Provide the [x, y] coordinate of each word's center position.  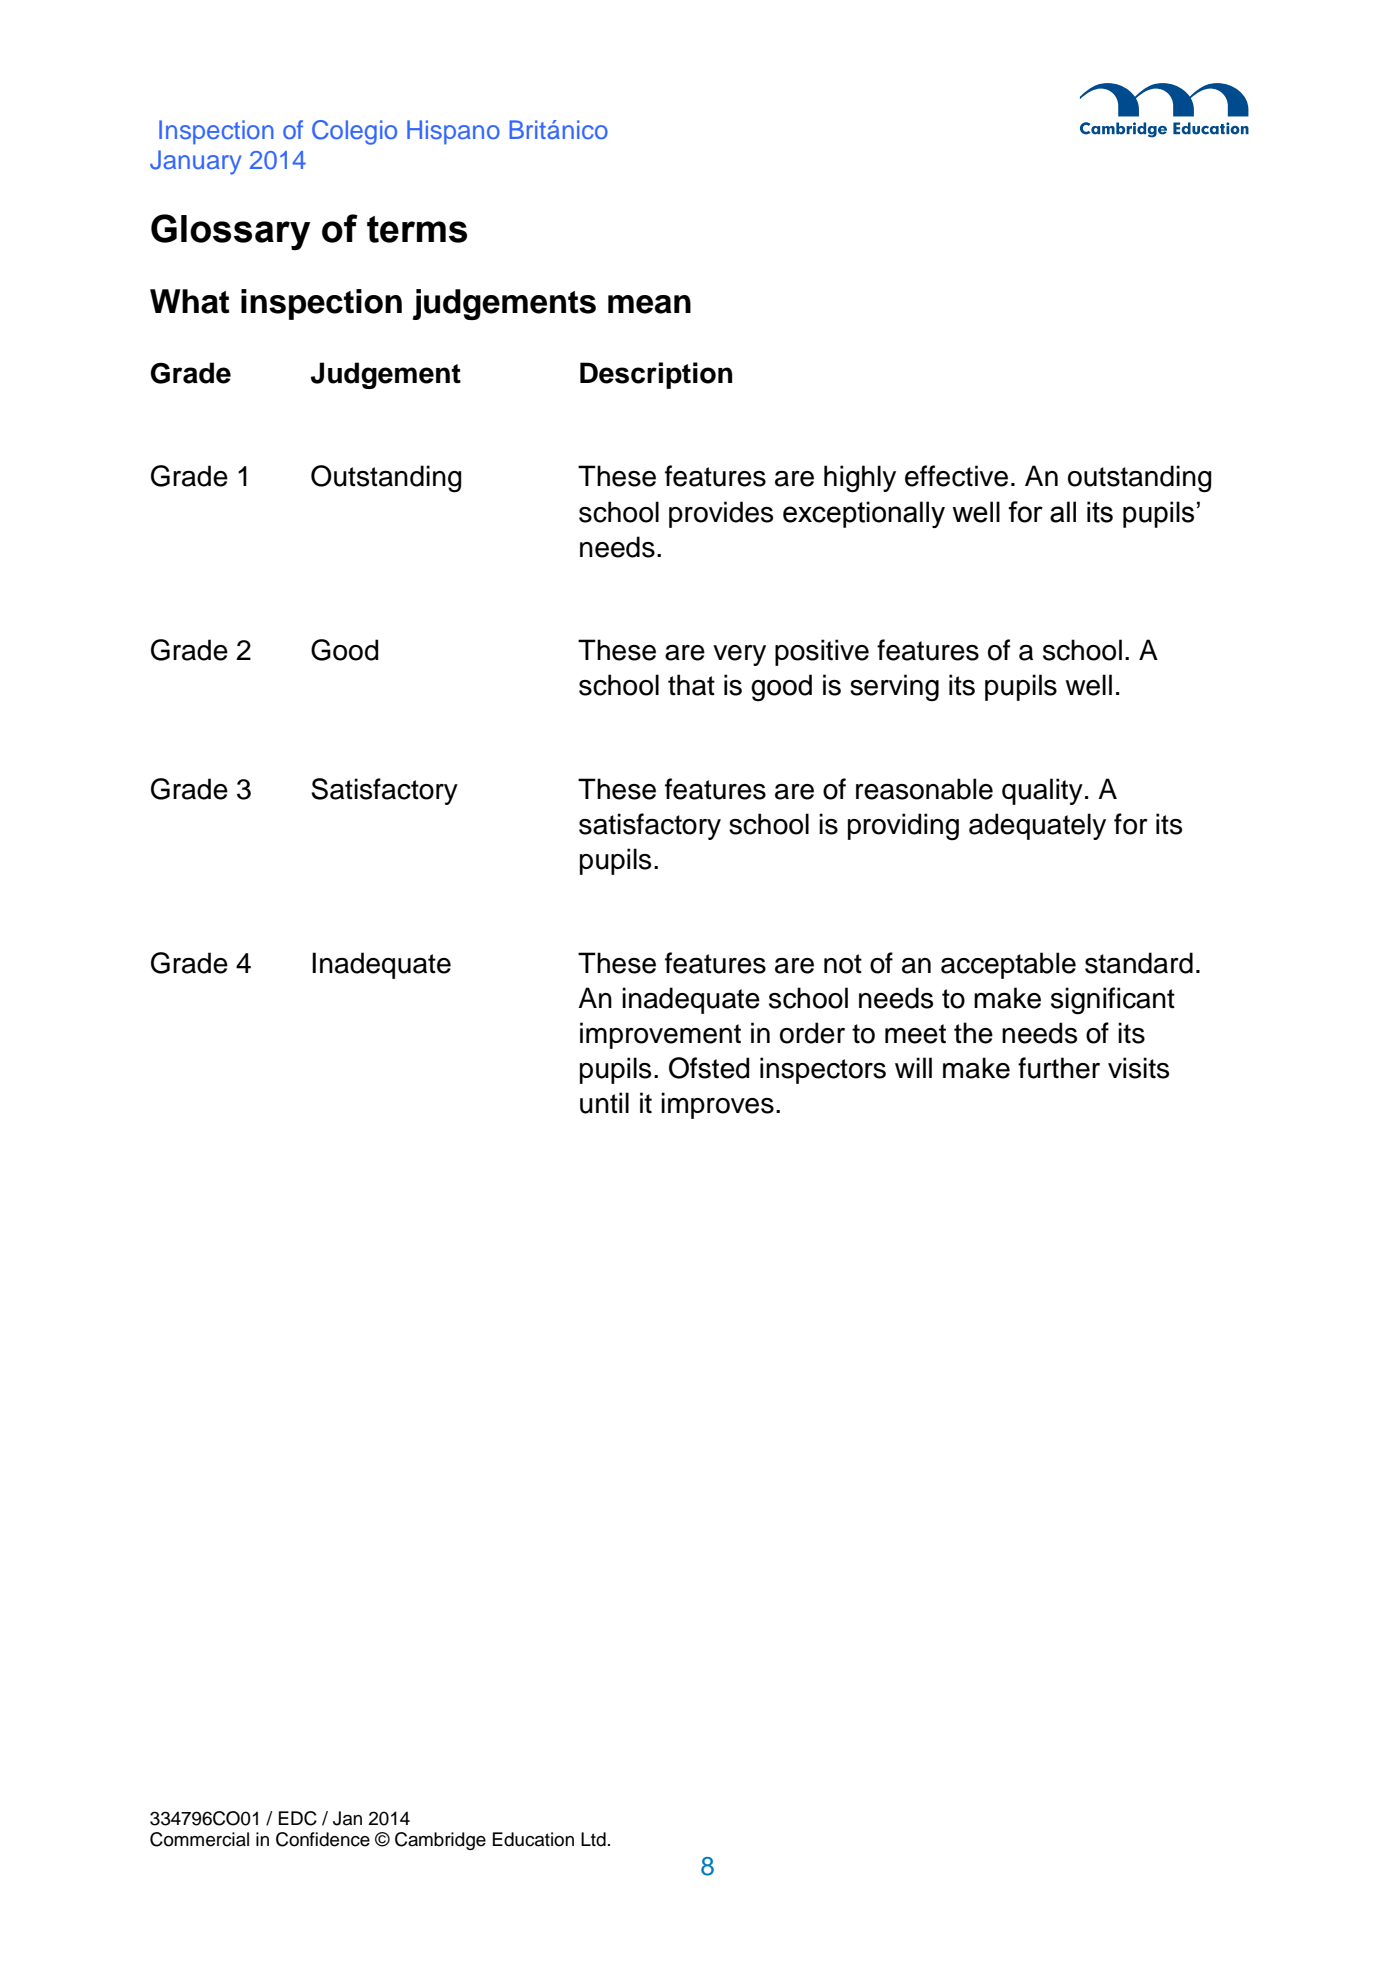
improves [717, 1105]
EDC [298, 1818]
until [604, 1103]
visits [1138, 1068]
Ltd [593, 1839]
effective [956, 476]
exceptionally [864, 514]
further [1059, 1068]
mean [649, 304]
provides [721, 514]
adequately [1037, 826]
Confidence [323, 1839]
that [691, 685]
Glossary [230, 232]
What [189, 301]
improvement [660, 1035]
